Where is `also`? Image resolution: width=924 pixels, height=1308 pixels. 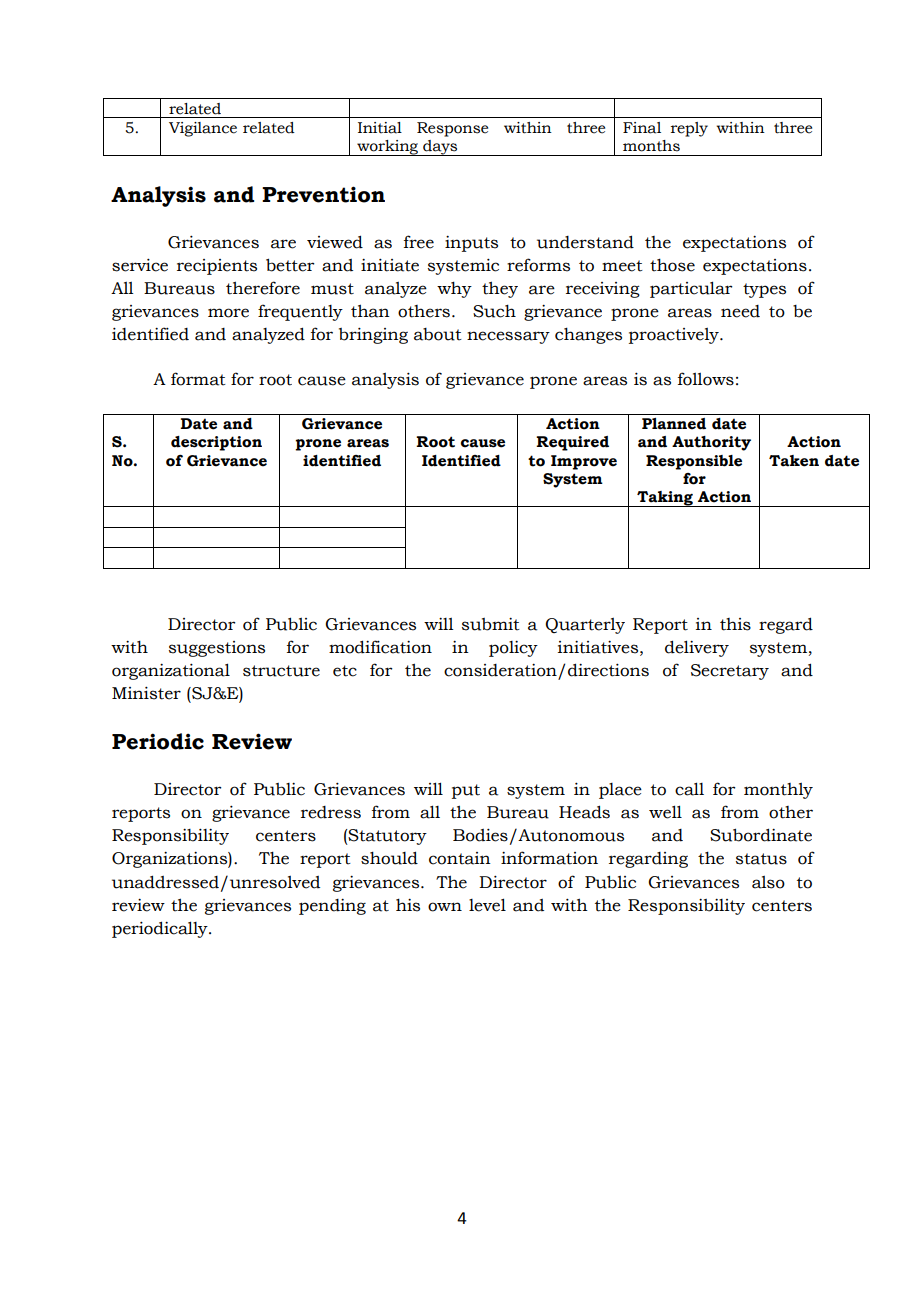 also is located at coordinates (768, 882).
